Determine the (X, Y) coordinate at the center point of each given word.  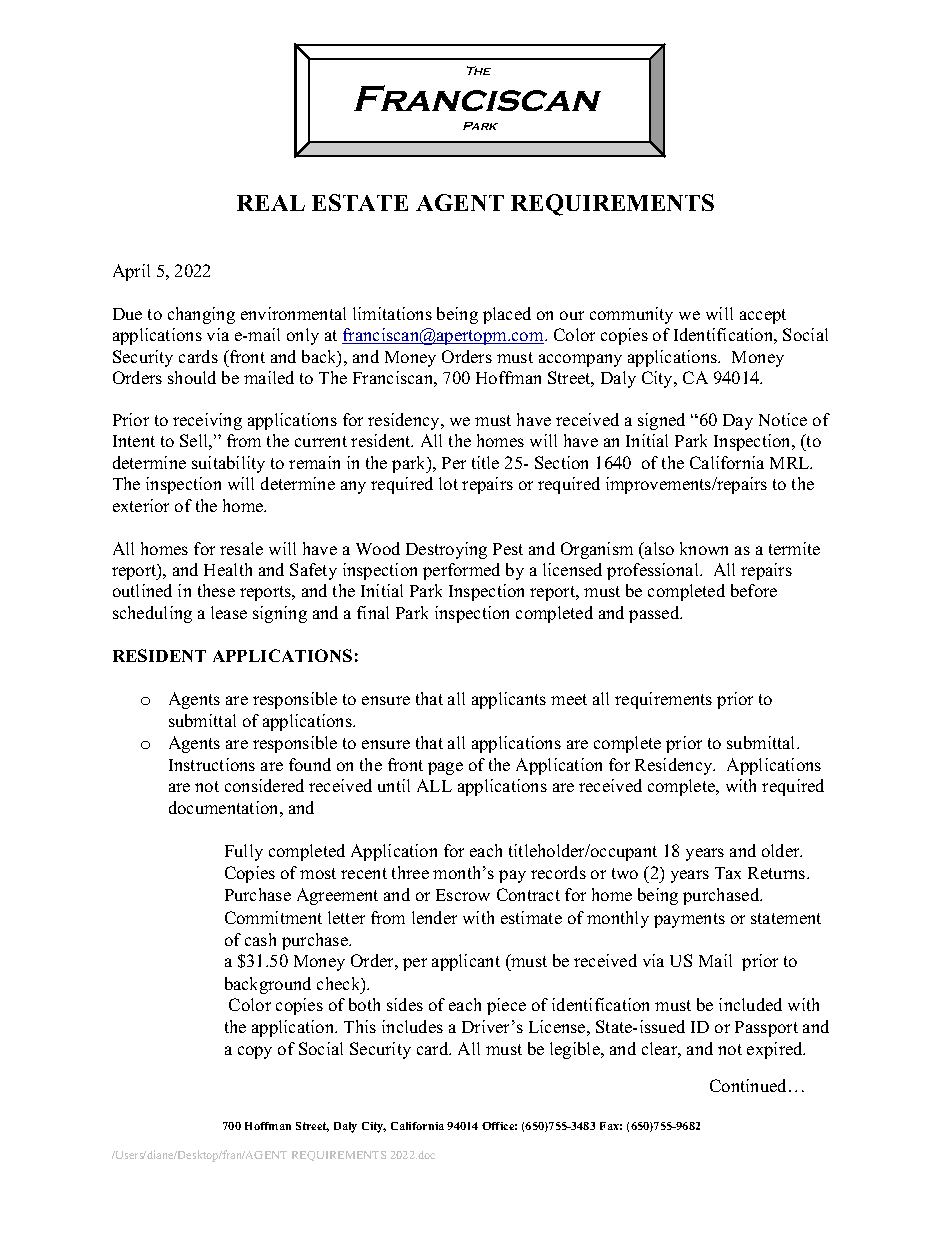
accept (763, 316)
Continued (750, 1085)
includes (412, 1026)
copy (255, 1052)
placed (507, 315)
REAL (271, 203)
